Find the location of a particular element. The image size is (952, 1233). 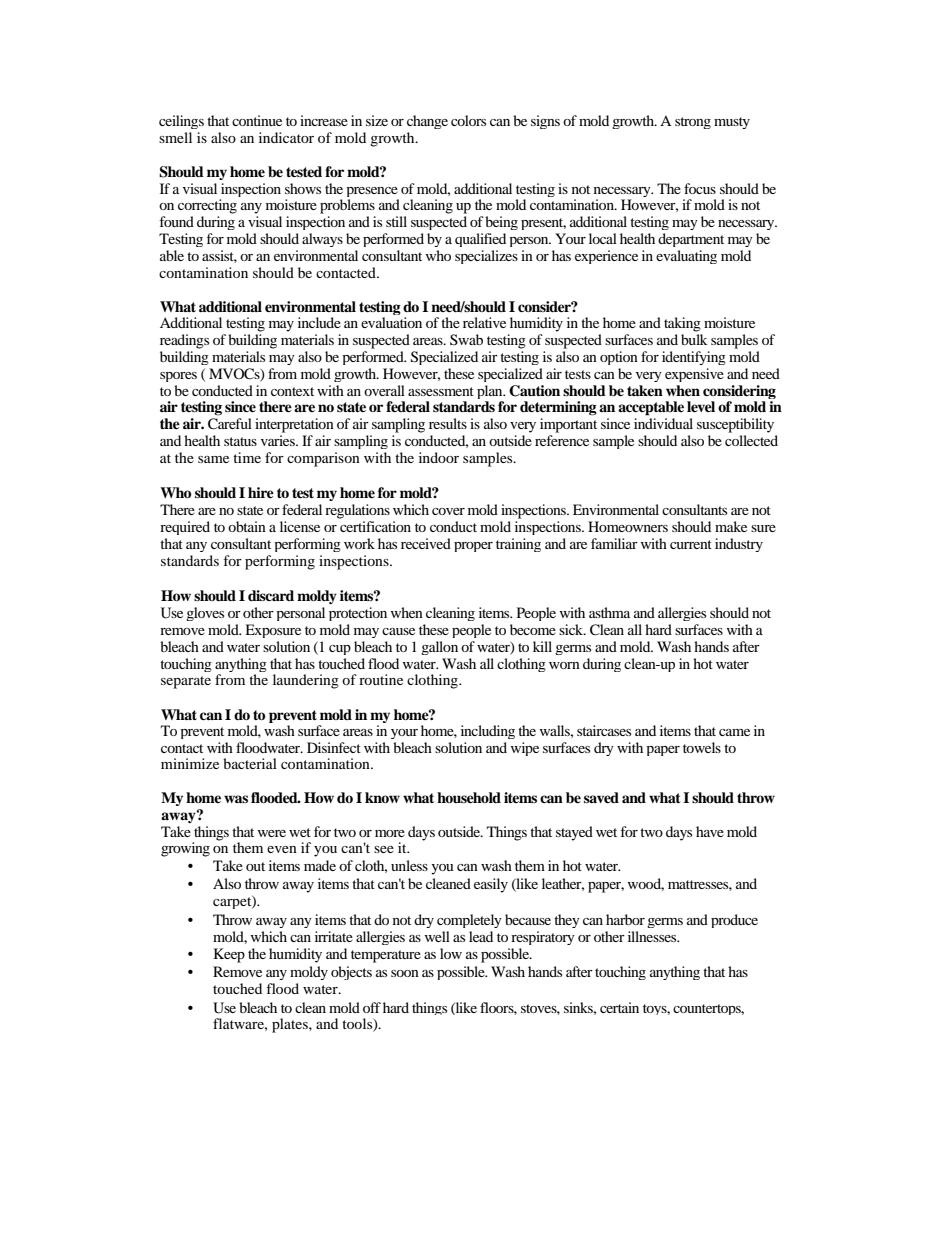

certain is located at coordinates (619, 1007).
